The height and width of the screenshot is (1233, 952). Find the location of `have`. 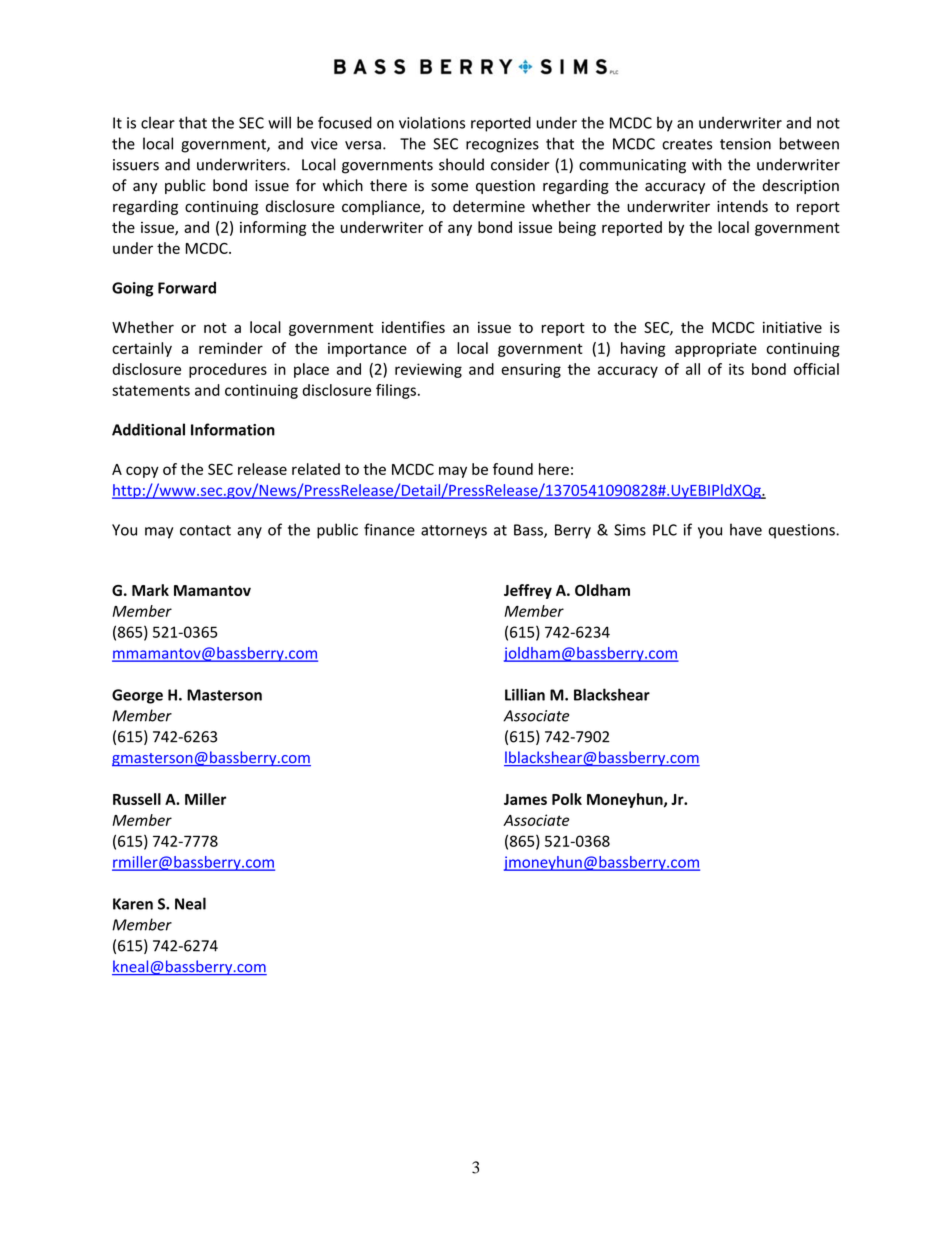

have is located at coordinates (746, 529).
